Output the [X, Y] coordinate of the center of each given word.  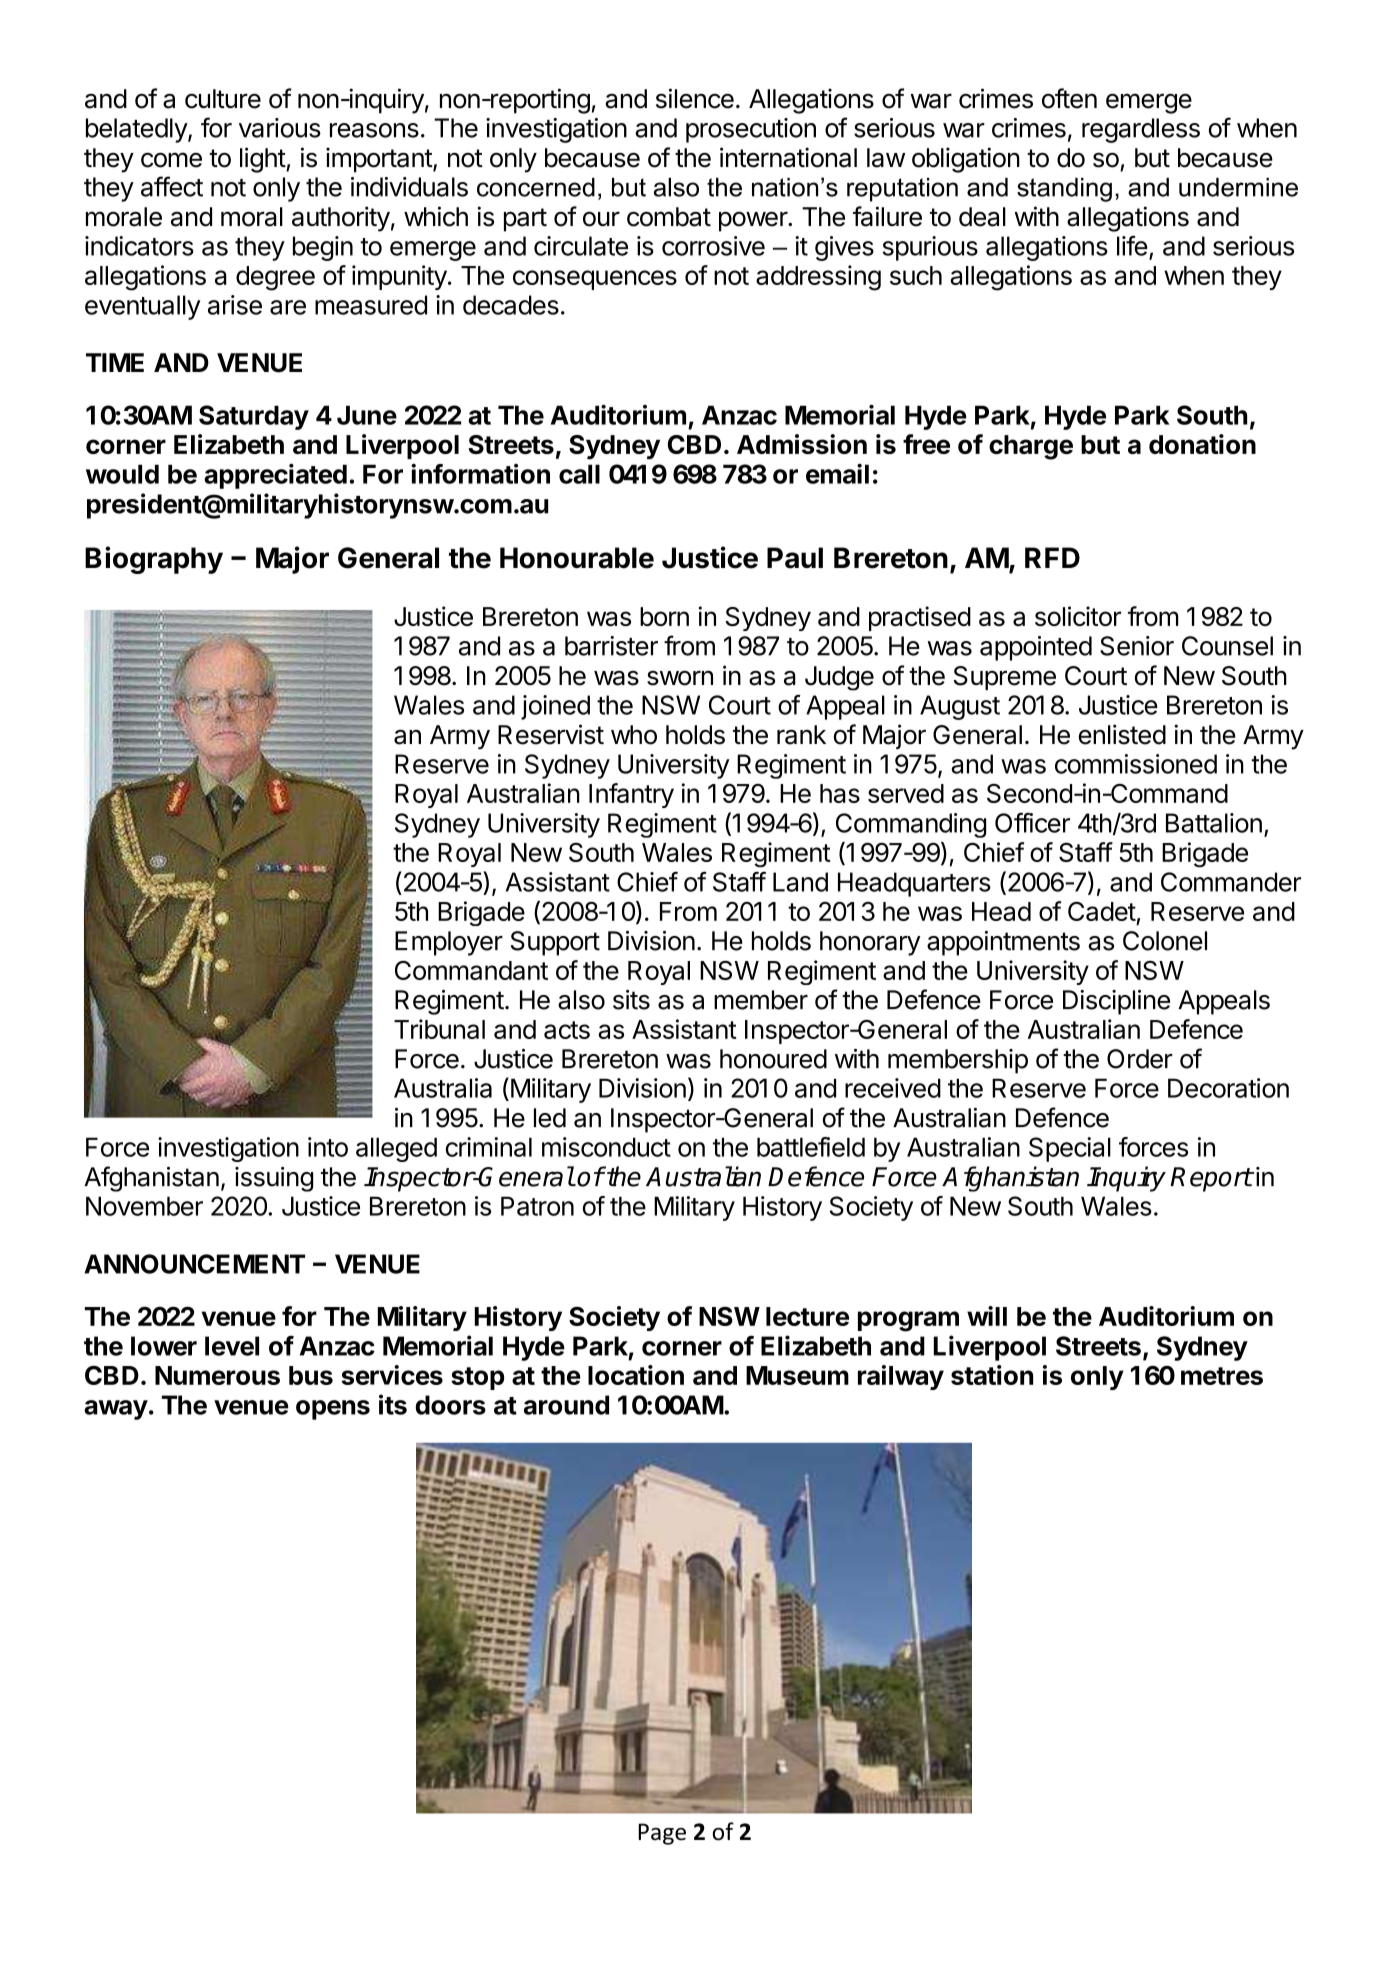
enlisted [1122, 734]
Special [1070, 1149]
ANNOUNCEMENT [194, 1264]
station [992, 1375]
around [566, 1405]
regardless [1141, 130]
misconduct [606, 1147]
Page [662, 1834]
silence [695, 98]
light [263, 160]
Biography [154, 560]
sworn [680, 678]
